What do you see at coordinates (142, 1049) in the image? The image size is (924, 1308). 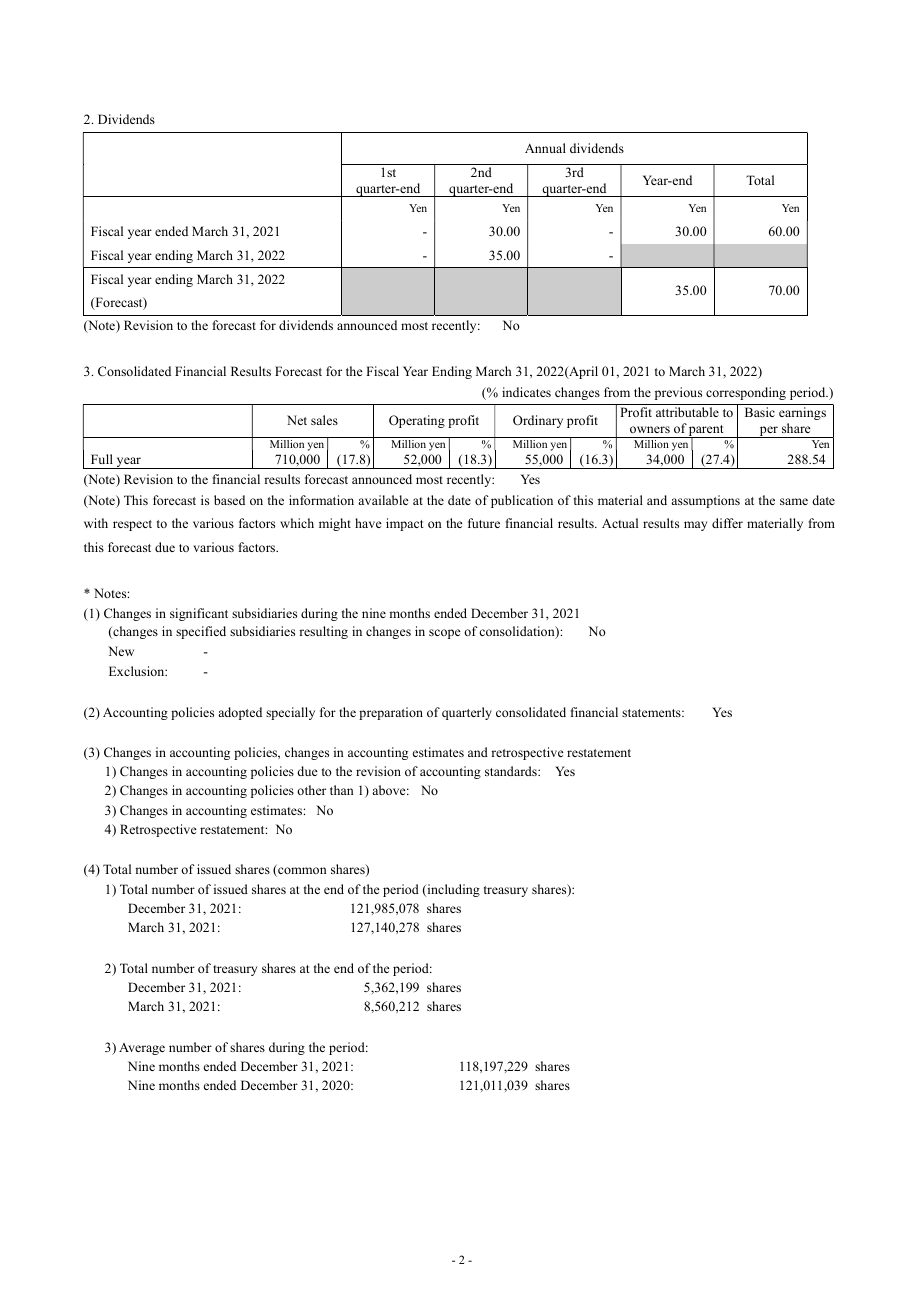 I see `Average` at bounding box center [142, 1049].
